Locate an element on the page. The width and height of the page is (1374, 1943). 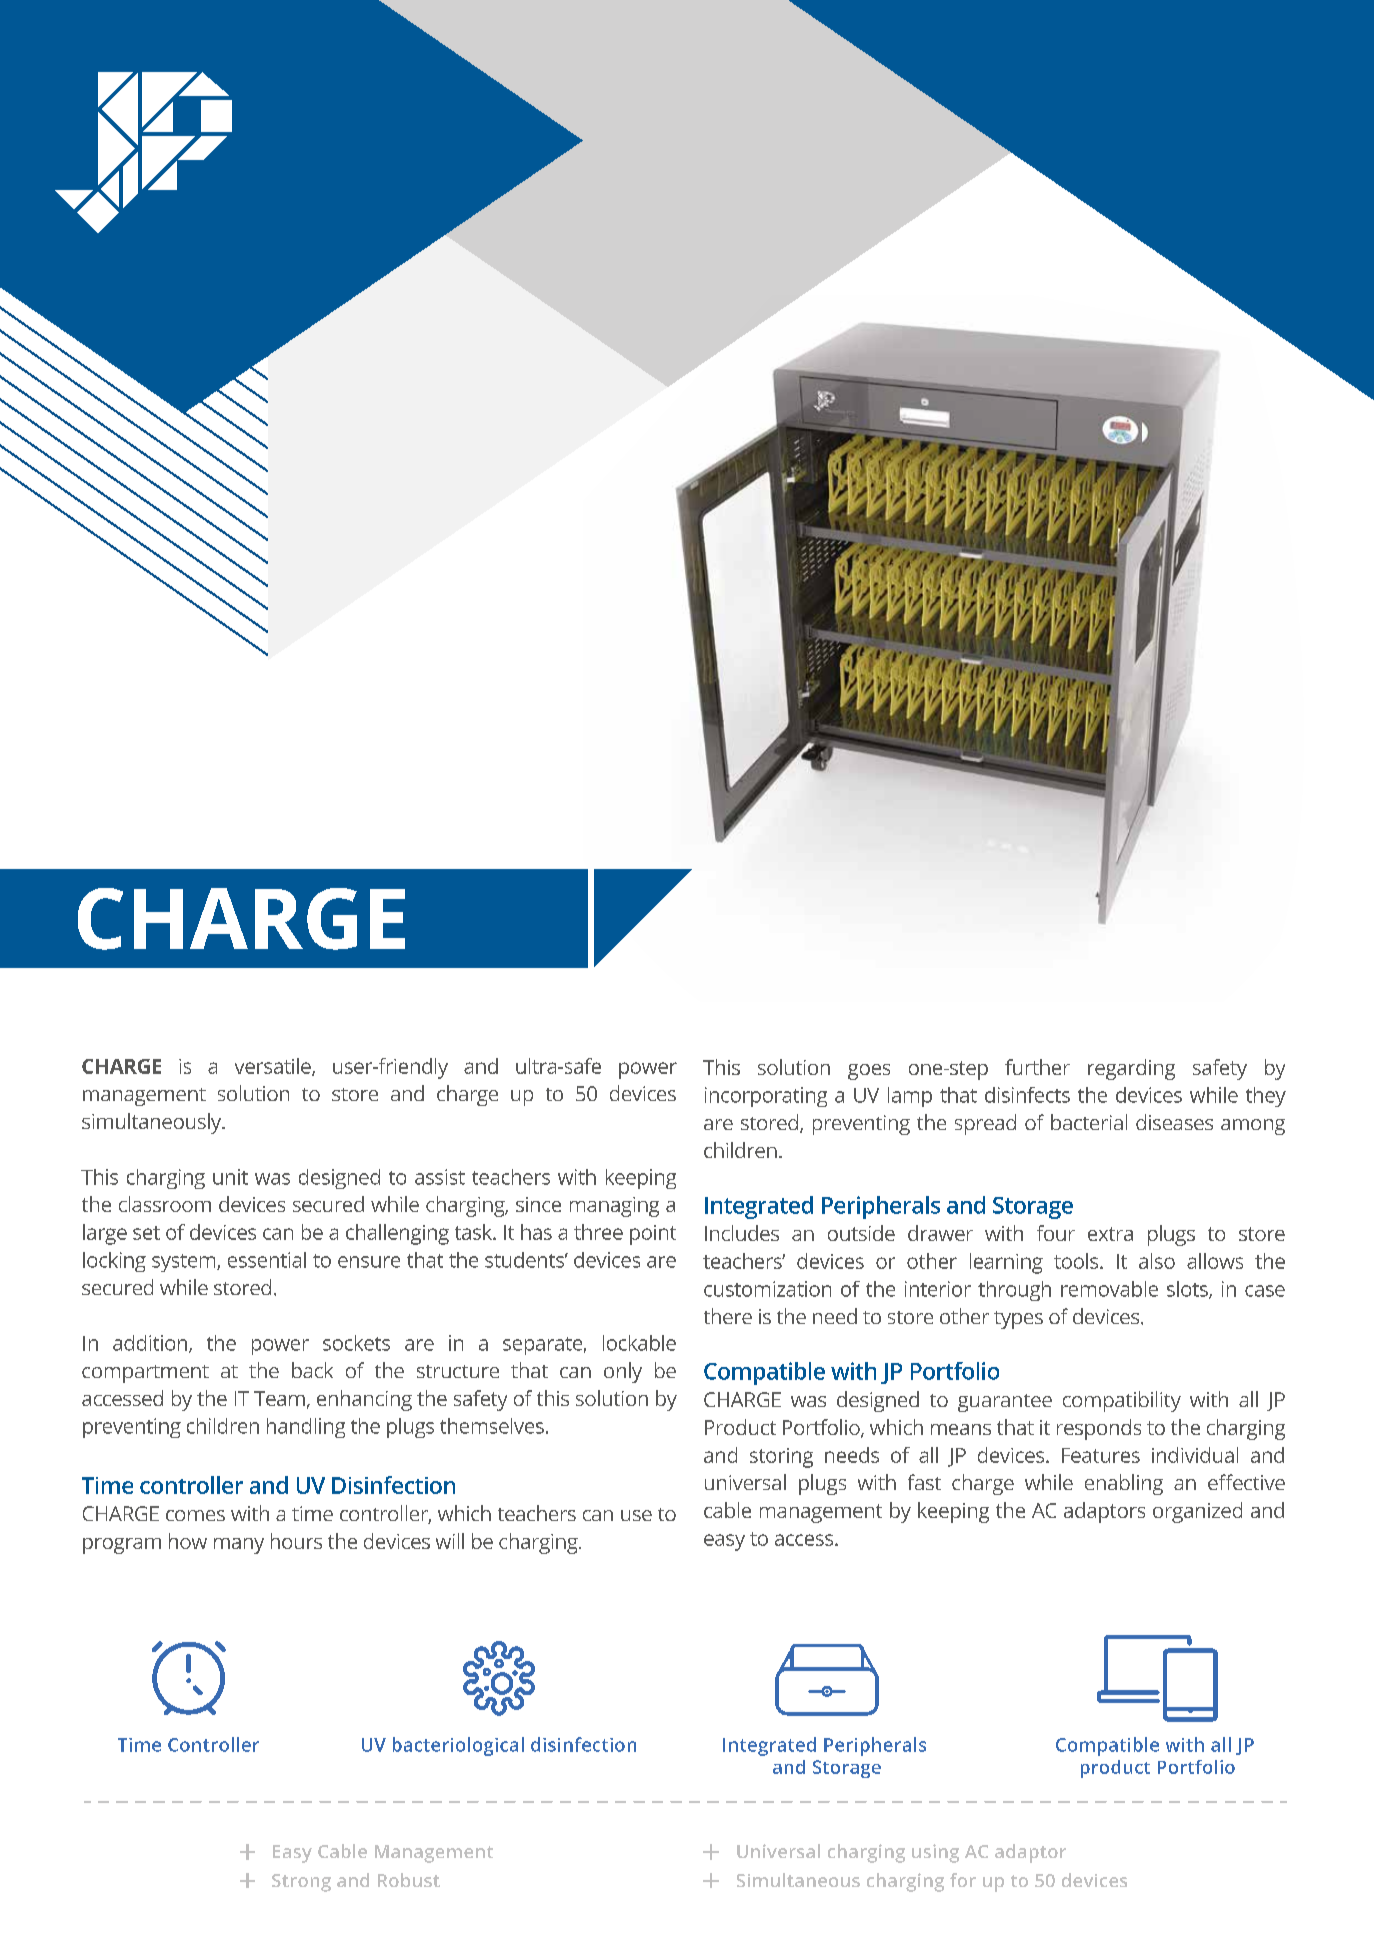
many is located at coordinates (239, 1546).
